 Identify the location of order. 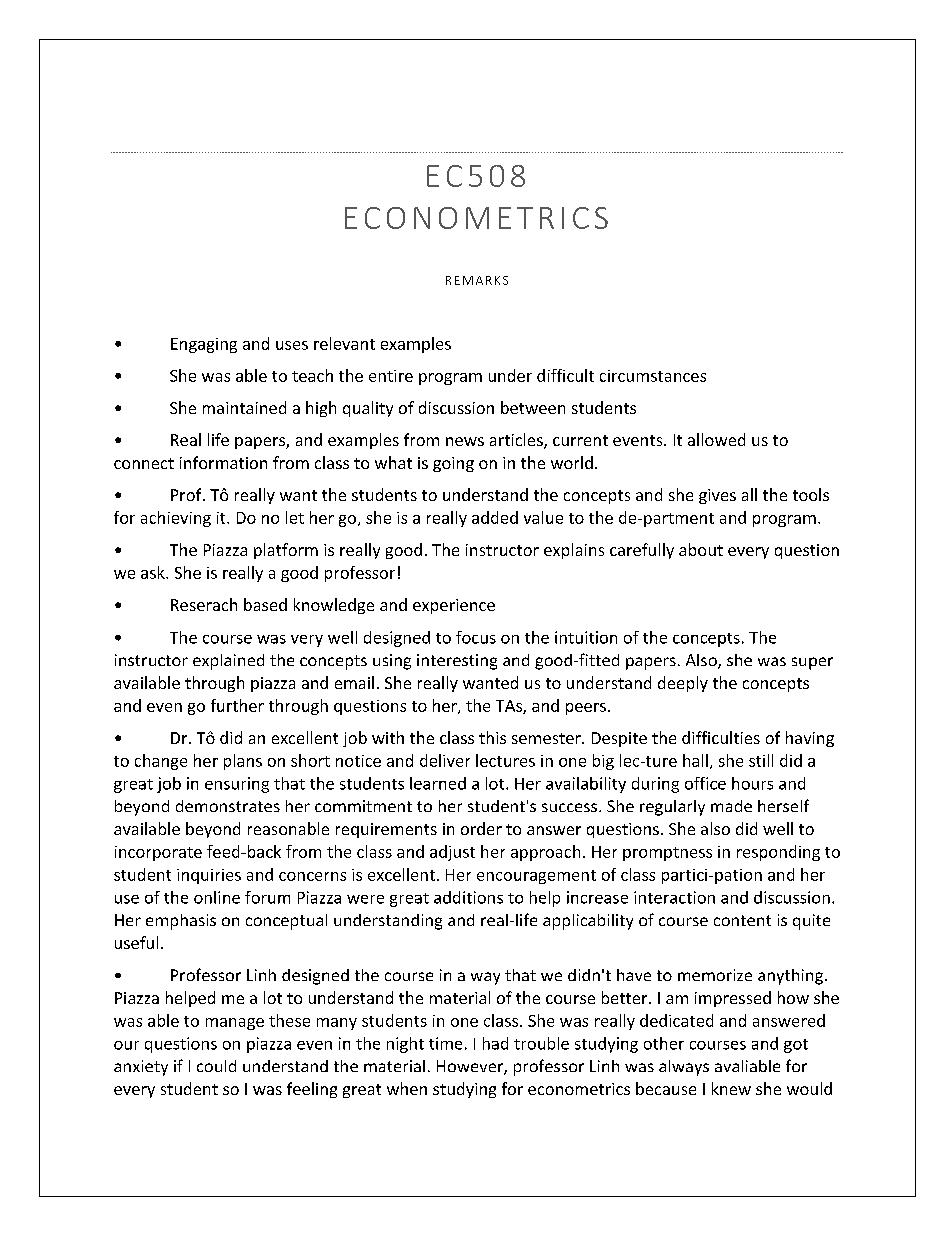
(481, 828).
